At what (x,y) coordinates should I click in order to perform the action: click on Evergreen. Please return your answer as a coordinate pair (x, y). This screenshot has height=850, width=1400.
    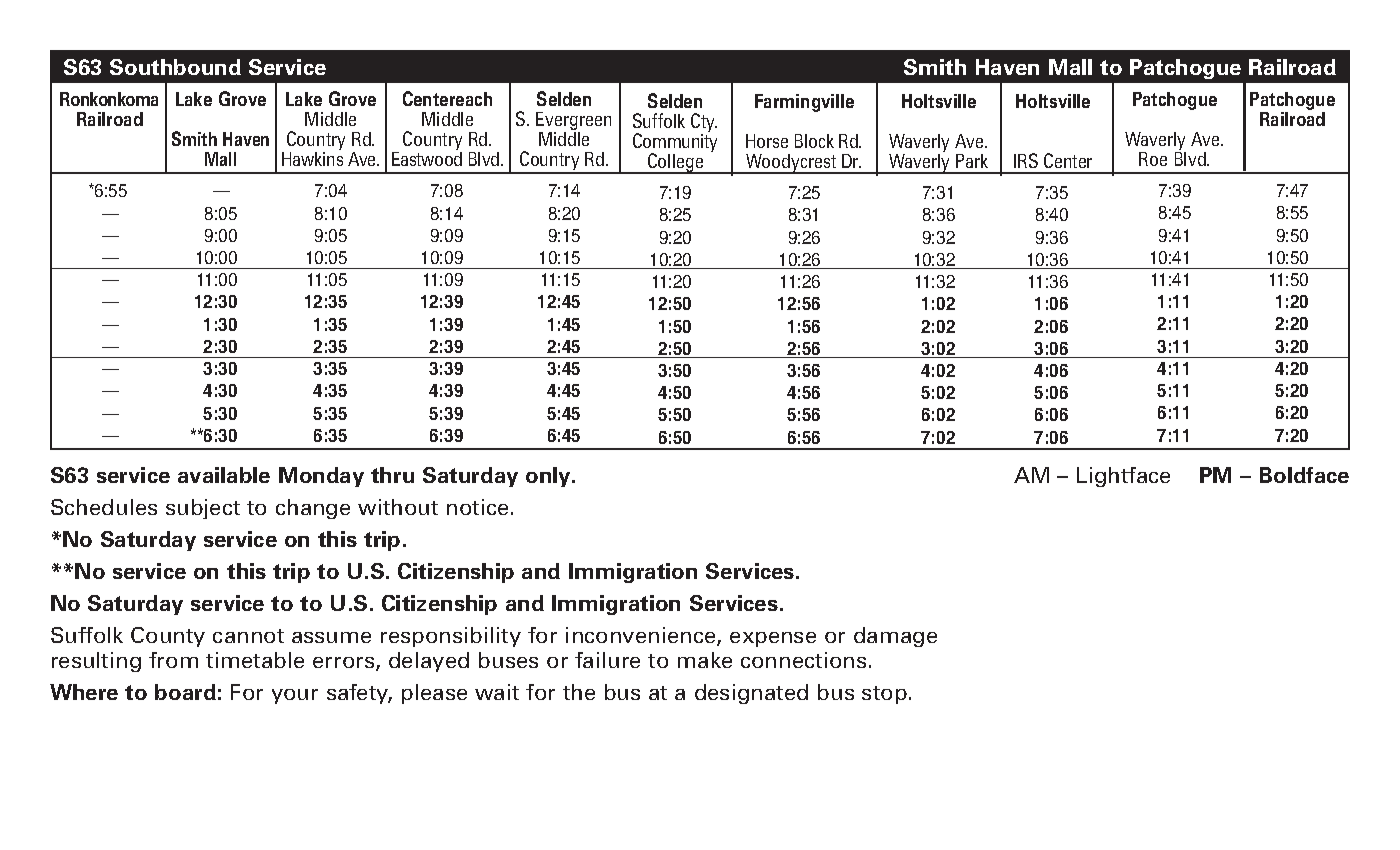
    Looking at the image, I should click on (573, 122).
